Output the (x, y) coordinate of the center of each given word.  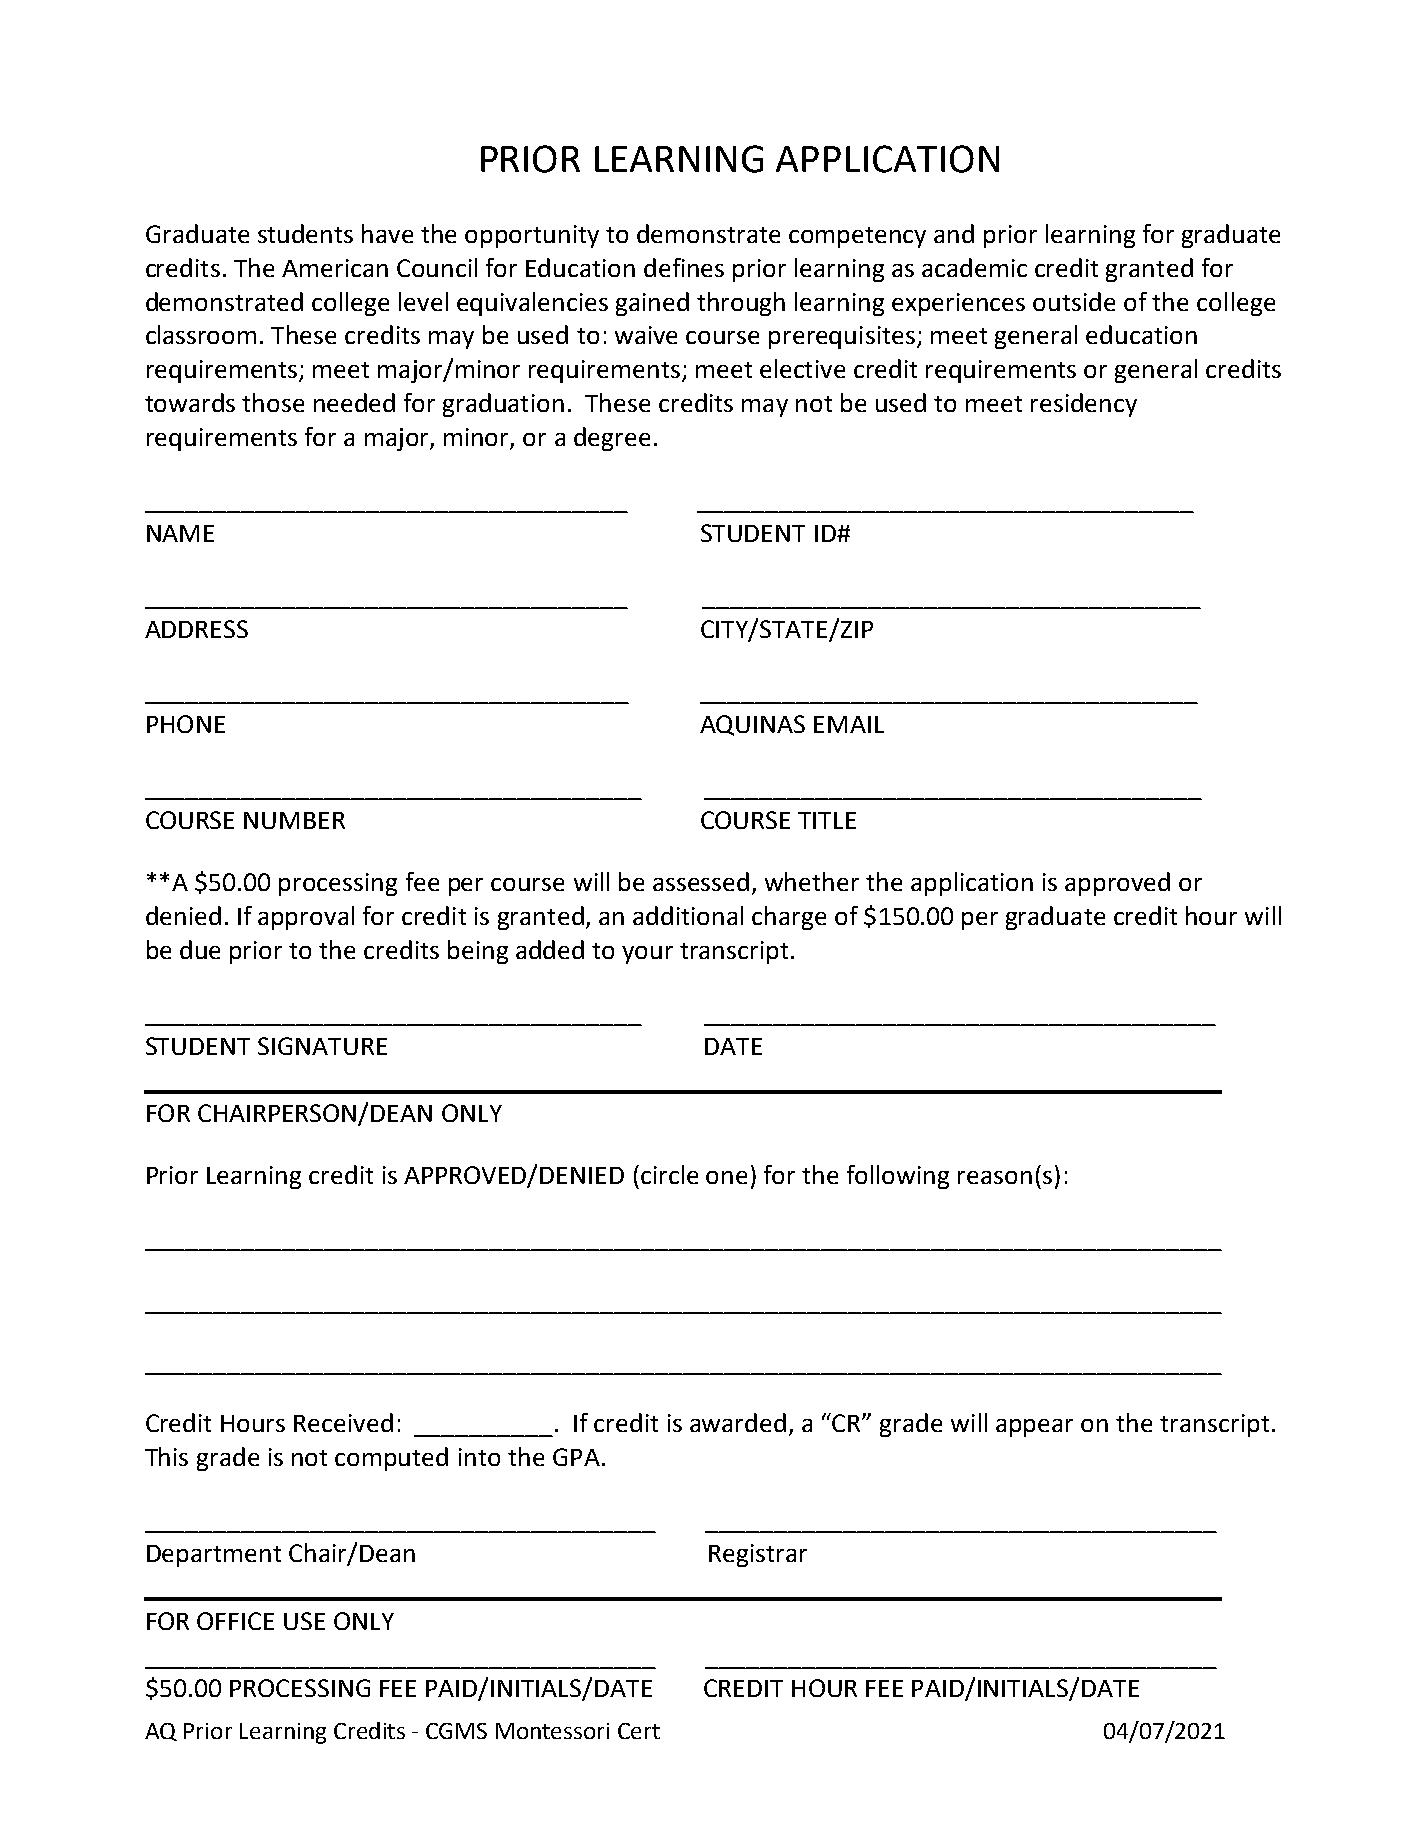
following (898, 1177)
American (335, 268)
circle (669, 1174)
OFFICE (235, 1621)
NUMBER (294, 820)
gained (652, 304)
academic (974, 267)
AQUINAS (752, 725)
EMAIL (849, 724)
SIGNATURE (322, 1046)
